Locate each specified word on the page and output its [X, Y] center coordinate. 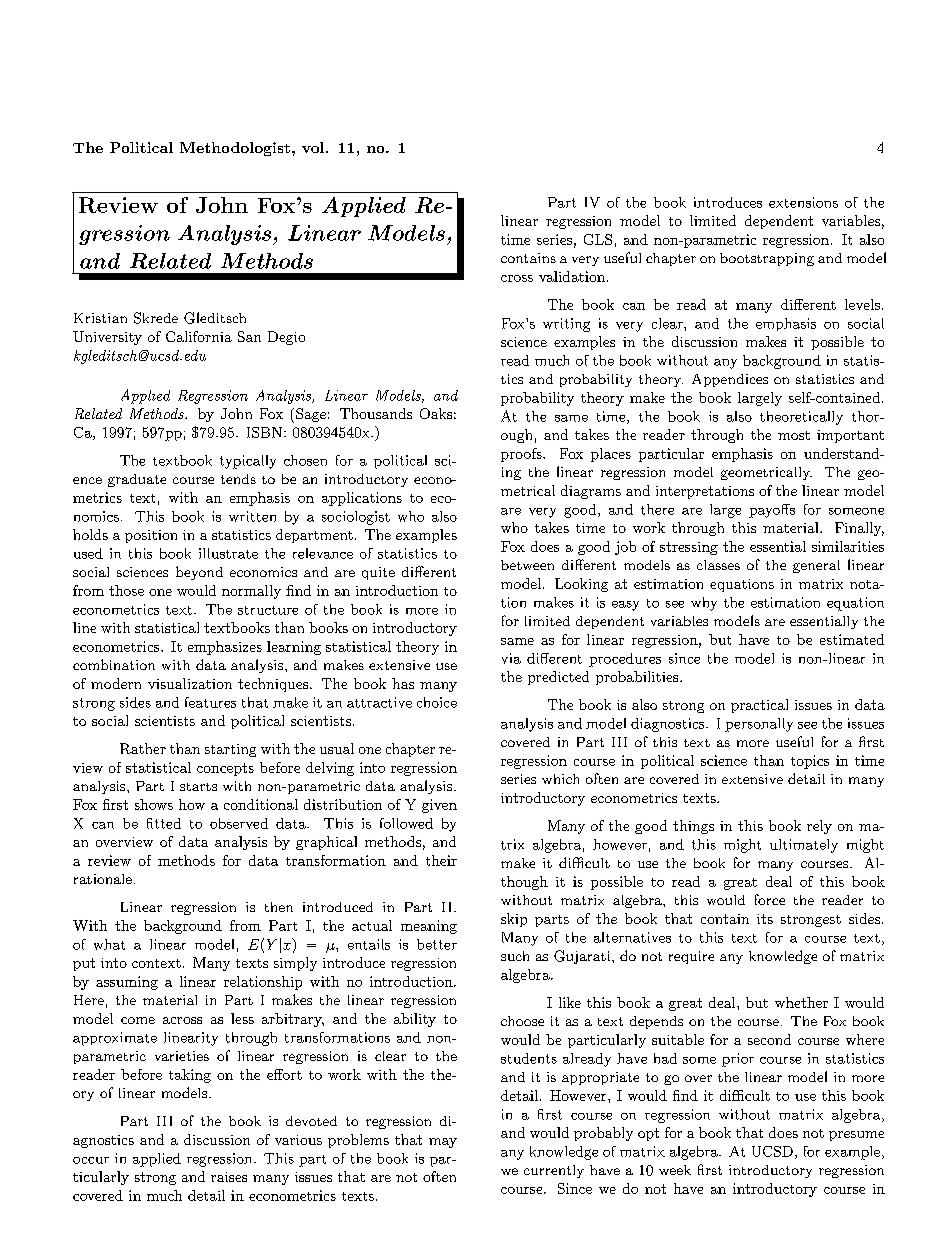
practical [759, 706]
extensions [803, 202]
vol [313, 147]
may [443, 1143]
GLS [598, 239]
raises [229, 1177]
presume [856, 1136]
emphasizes [225, 648]
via [511, 658]
